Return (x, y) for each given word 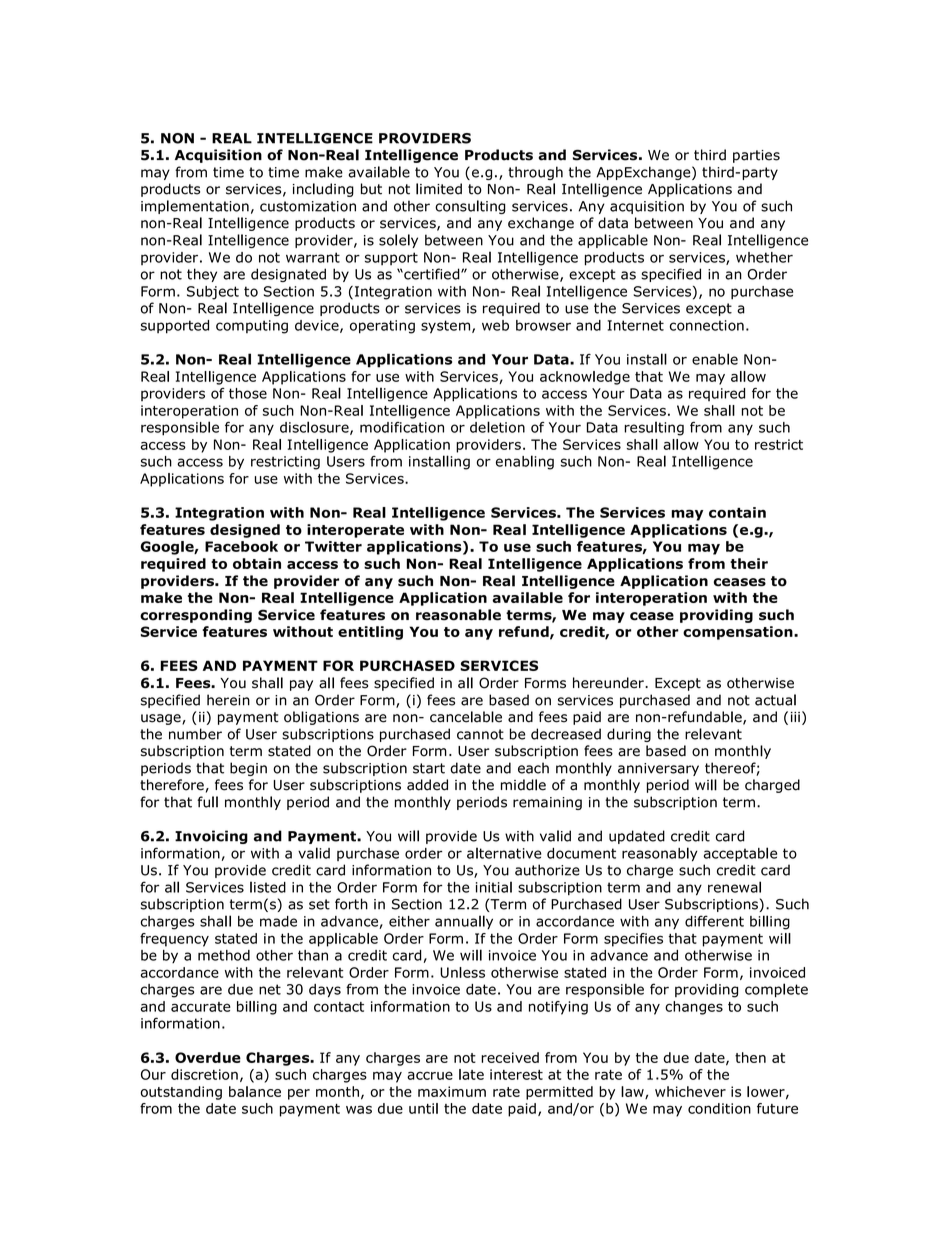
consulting (470, 207)
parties (756, 156)
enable (715, 359)
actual (775, 700)
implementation (195, 207)
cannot (480, 734)
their (749, 563)
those (248, 393)
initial (494, 887)
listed (268, 887)
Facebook (241, 546)
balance (255, 1091)
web (495, 325)
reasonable (458, 615)
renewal (734, 887)
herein (228, 700)
